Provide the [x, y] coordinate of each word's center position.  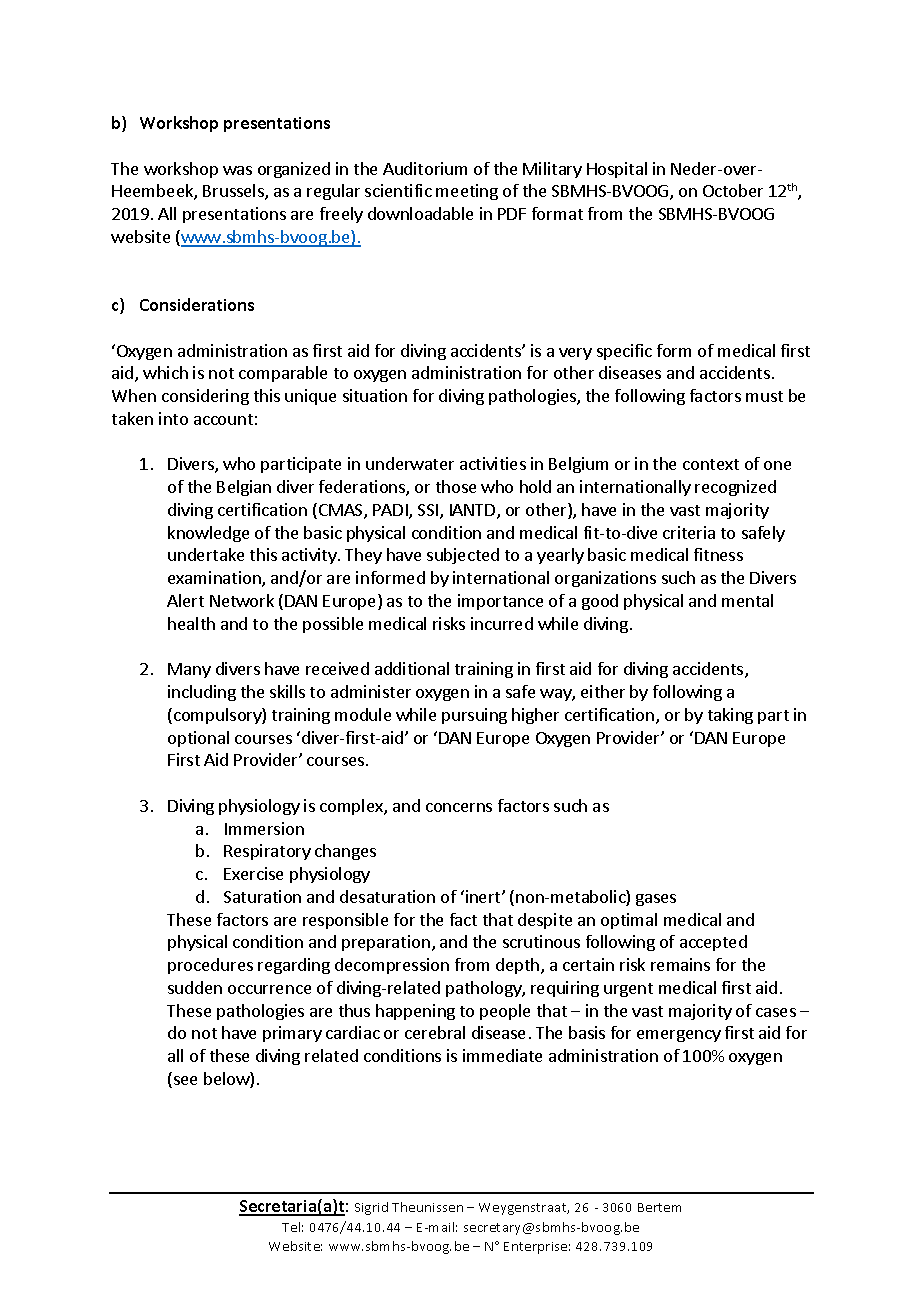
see [185, 1080]
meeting [467, 192]
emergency [679, 1036]
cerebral [435, 1032]
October [733, 190]
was [237, 170]
